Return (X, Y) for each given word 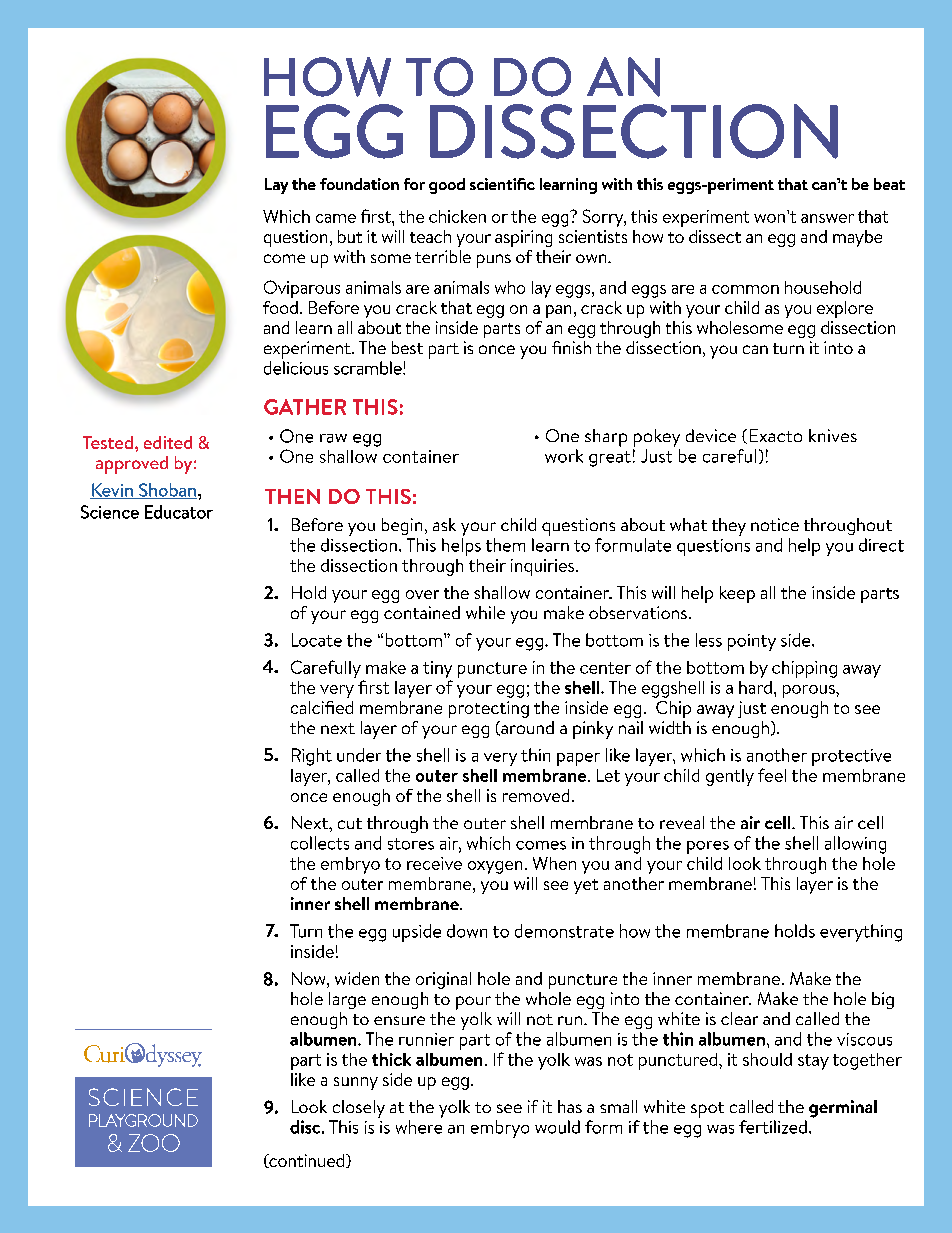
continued (307, 1161)
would (557, 1127)
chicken (457, 216)
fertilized (773, 1127)
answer (827, 218)
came (336, 218)
